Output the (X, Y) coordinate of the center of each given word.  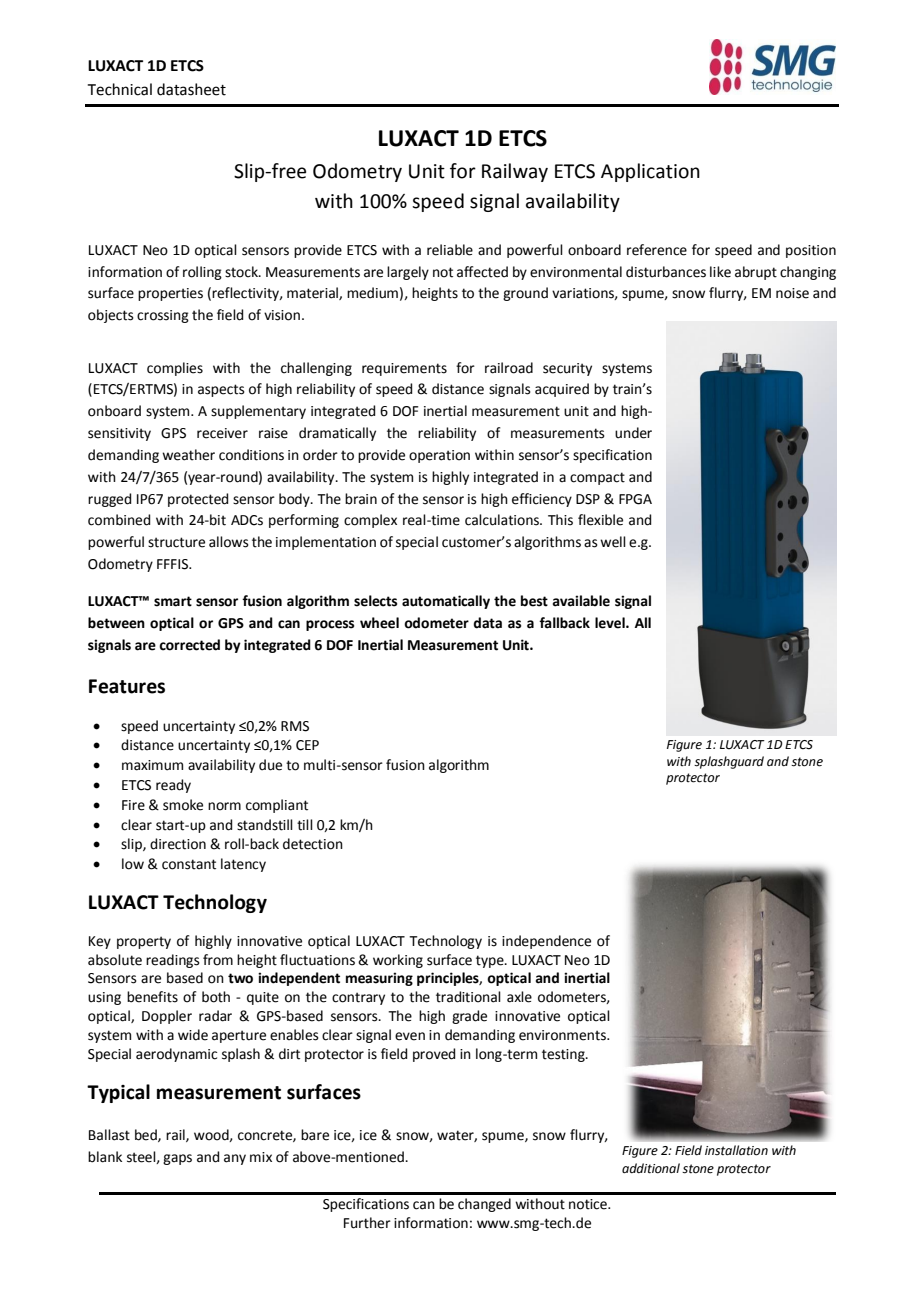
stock (242, 272)
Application (650, 172)
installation (736, 1150)
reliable (450, 250)
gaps (177, 1159)
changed (484, 1205)
